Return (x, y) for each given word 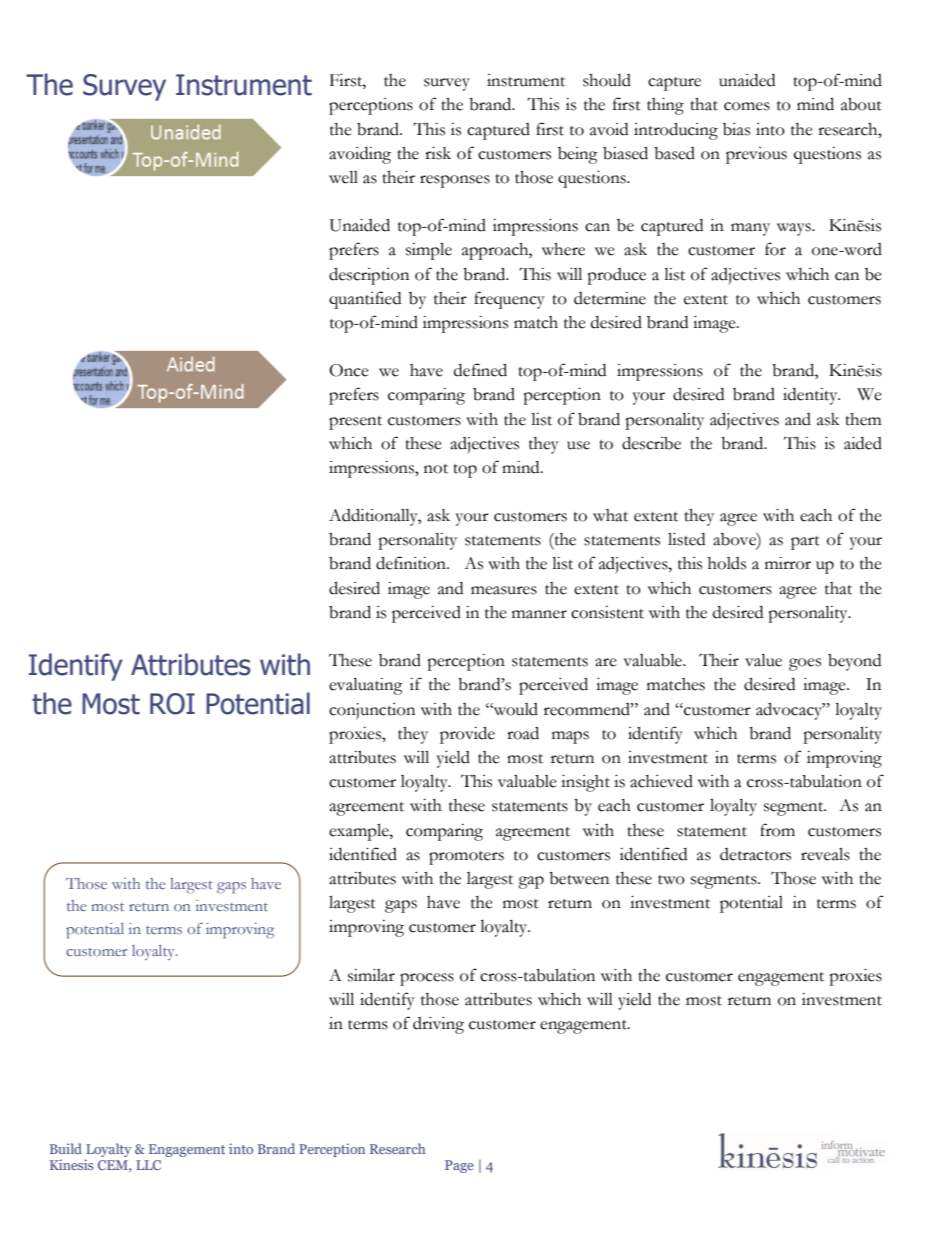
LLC (148, 1165)
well (343, 177)
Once (349, 370)
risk (438, 153)
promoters (466, 858)
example (360, 832)
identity (811, 396)
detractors (755, 854)
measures (504, 590)
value (763, 660)
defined (480, 370)
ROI (172, 704)
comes (747, 106)
